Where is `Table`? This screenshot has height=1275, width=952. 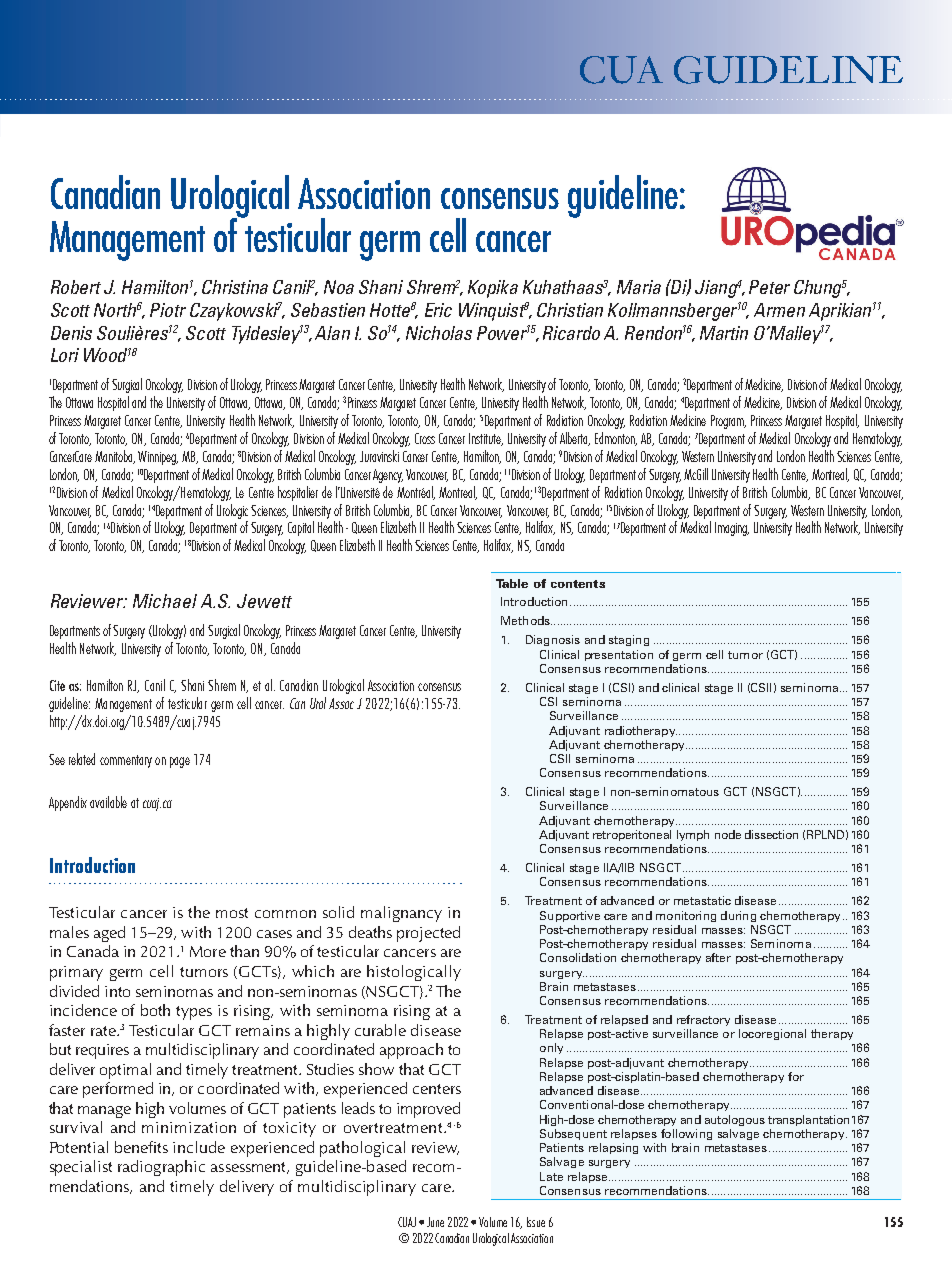 Table is located at coordinates (512, 583).
